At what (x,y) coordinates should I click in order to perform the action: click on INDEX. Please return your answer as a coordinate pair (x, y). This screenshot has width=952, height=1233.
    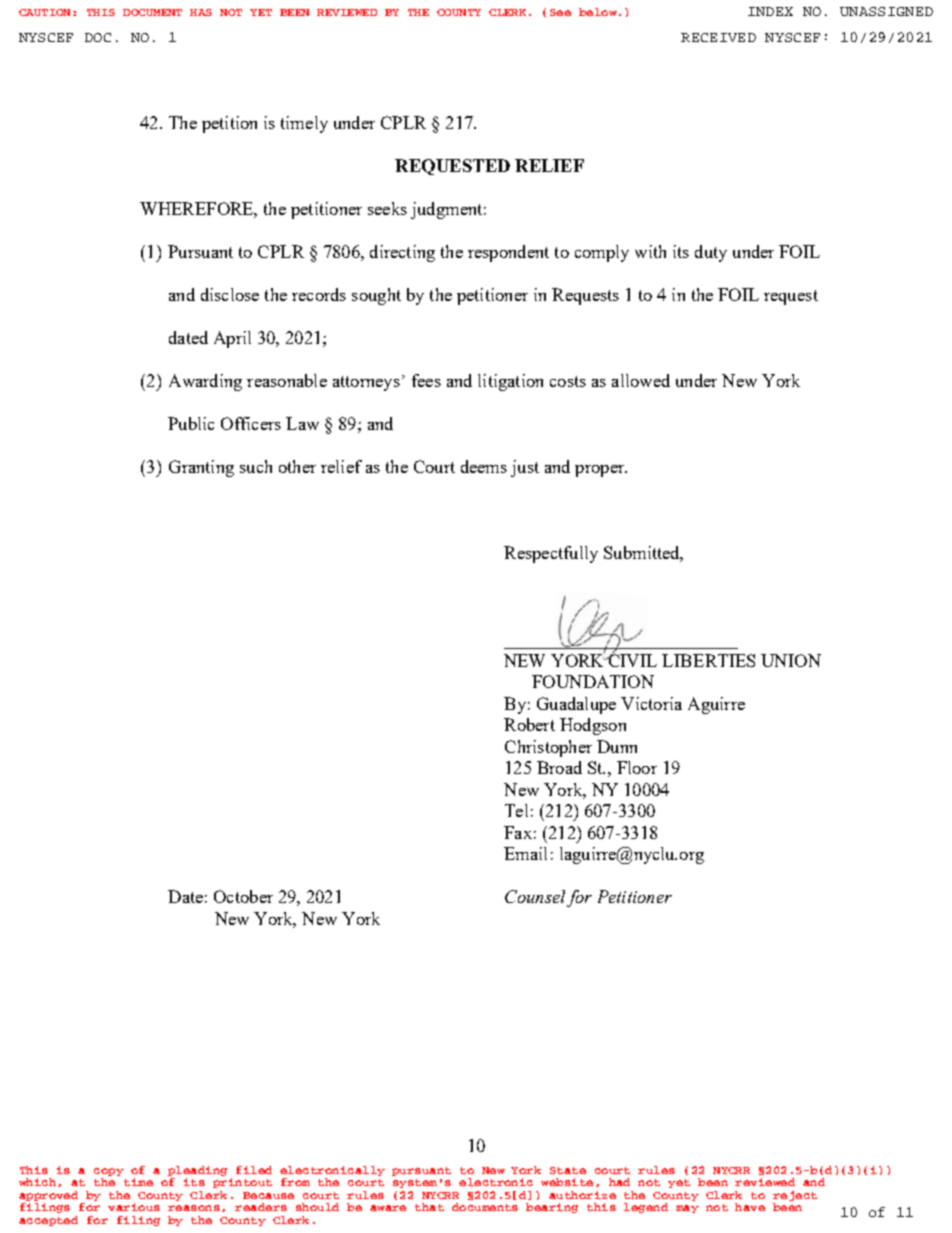
    Looking at the image, I should click on (770, 11).
